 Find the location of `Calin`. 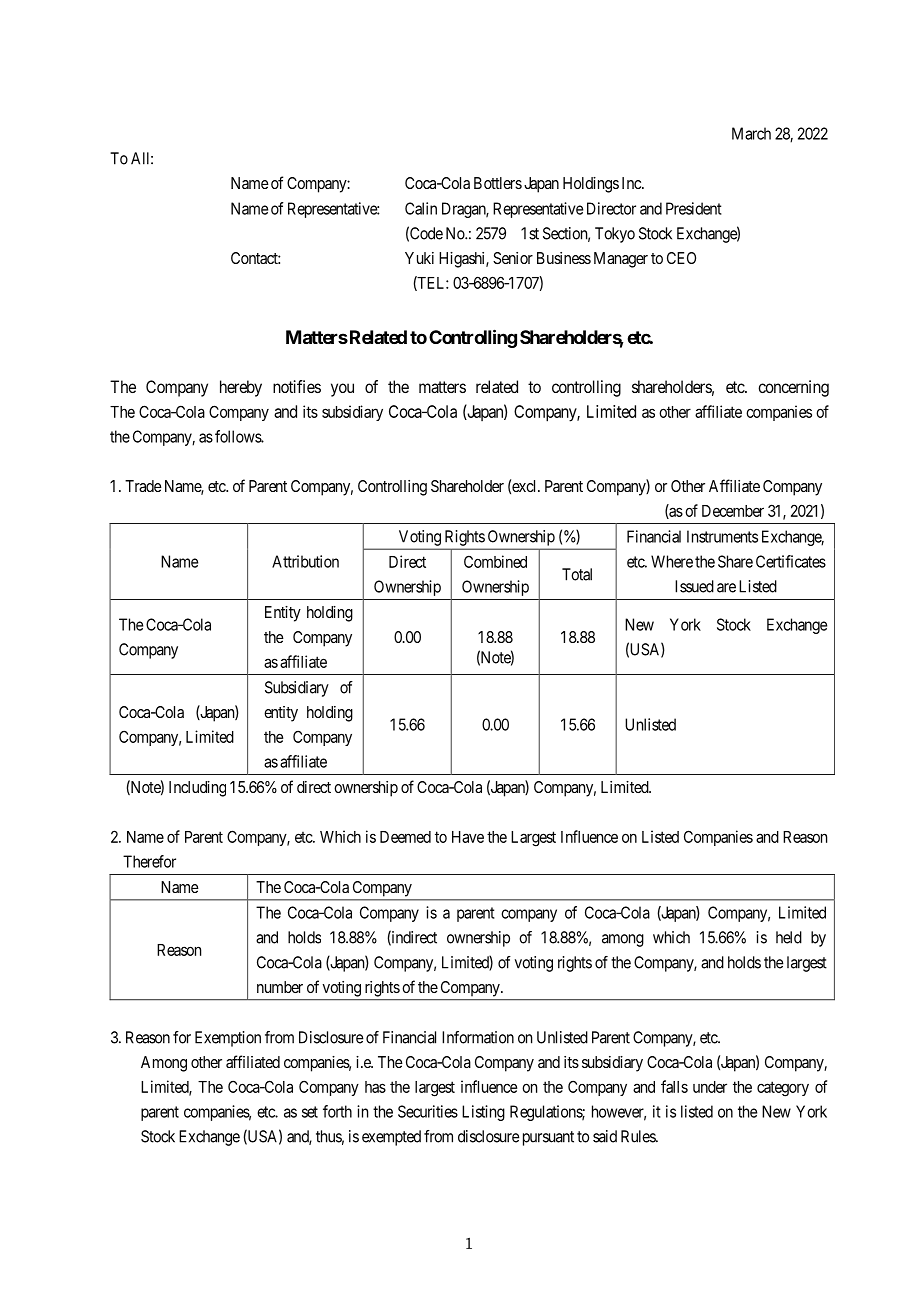

Calin is located at coordinates (421, 208).
